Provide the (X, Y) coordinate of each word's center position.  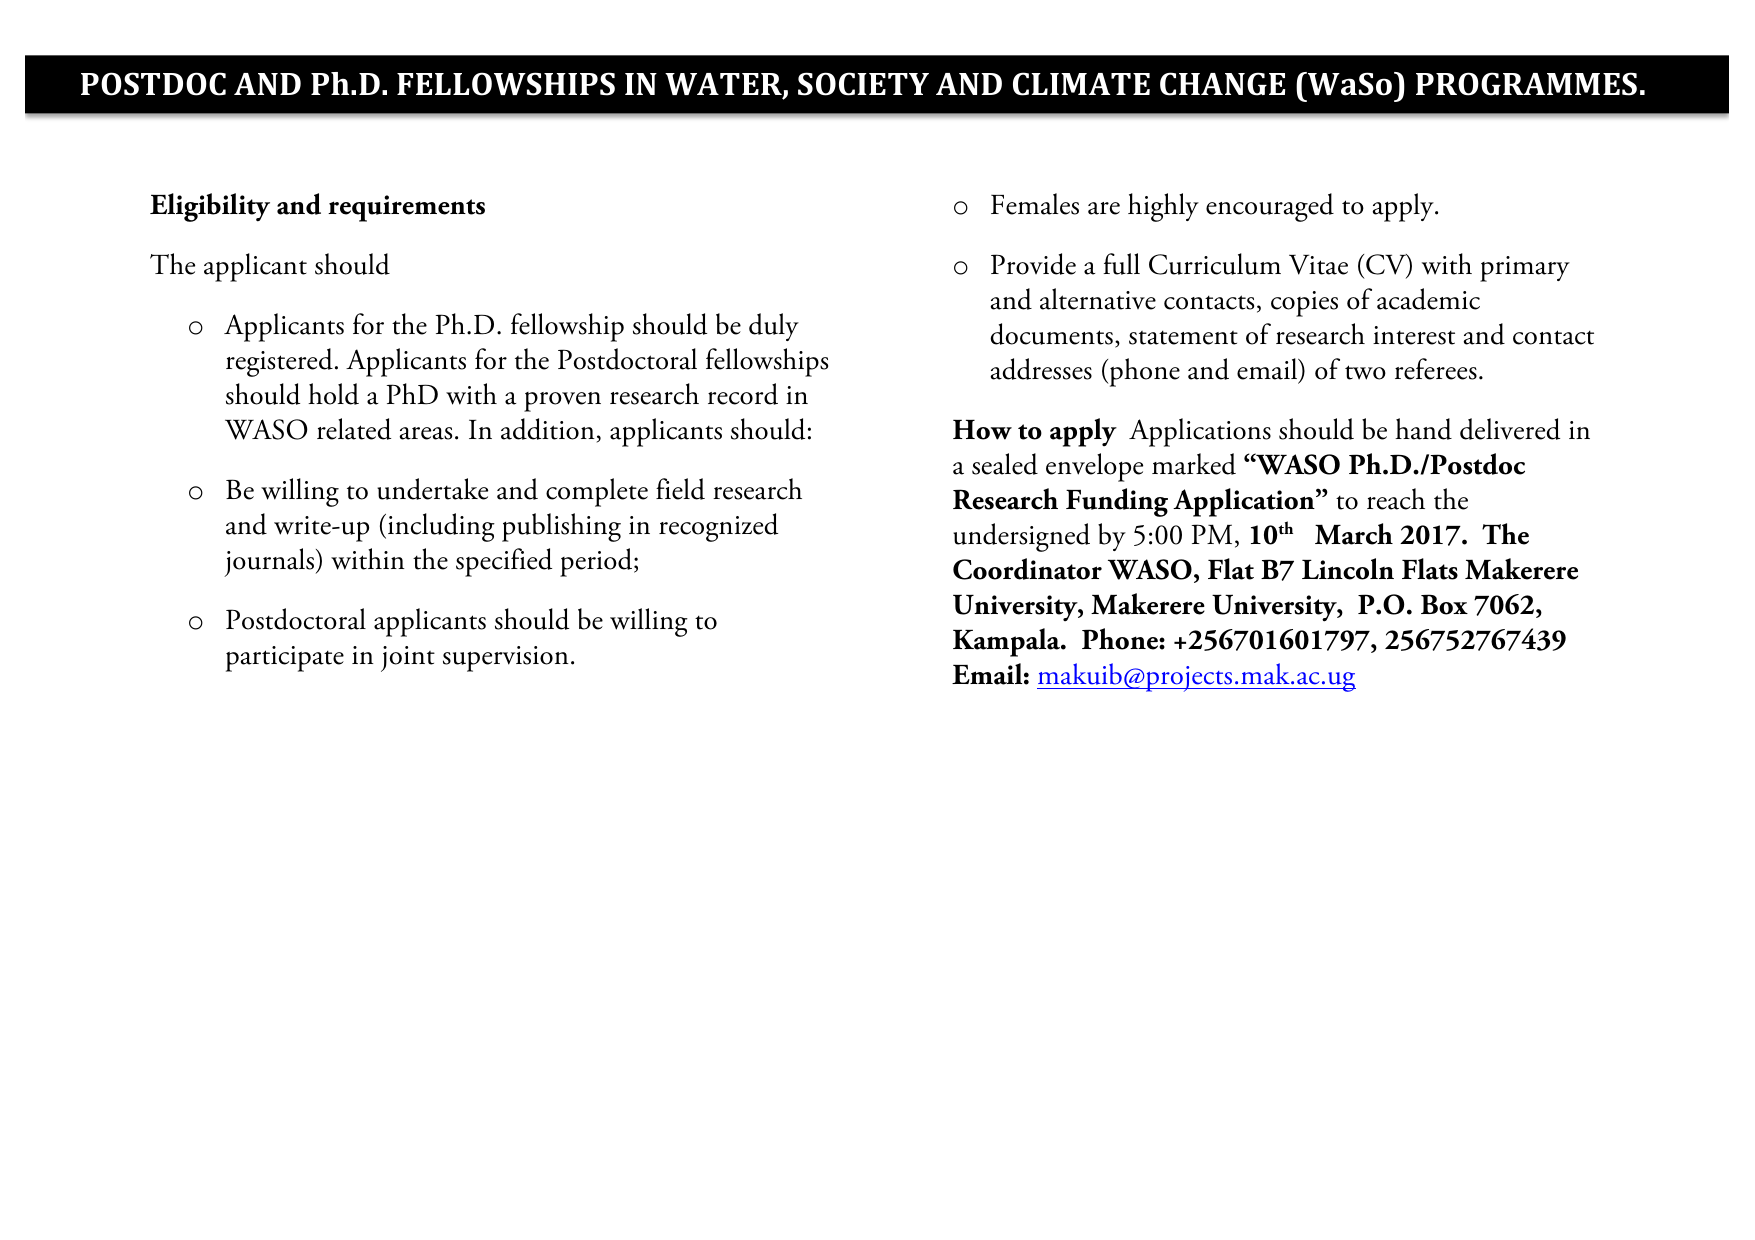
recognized (718, 527)
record (743, 394)
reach (1396, 499)
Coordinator (1027, 569)
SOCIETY (863, 84)
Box (1444, 604)
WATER (724, 85)
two (1365, 372)
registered (279, 362)
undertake (432, 489)
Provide (1033, 264)
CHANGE (1222, 84)
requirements (406, 208)
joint (408, 659)
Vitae (1318, 264)
